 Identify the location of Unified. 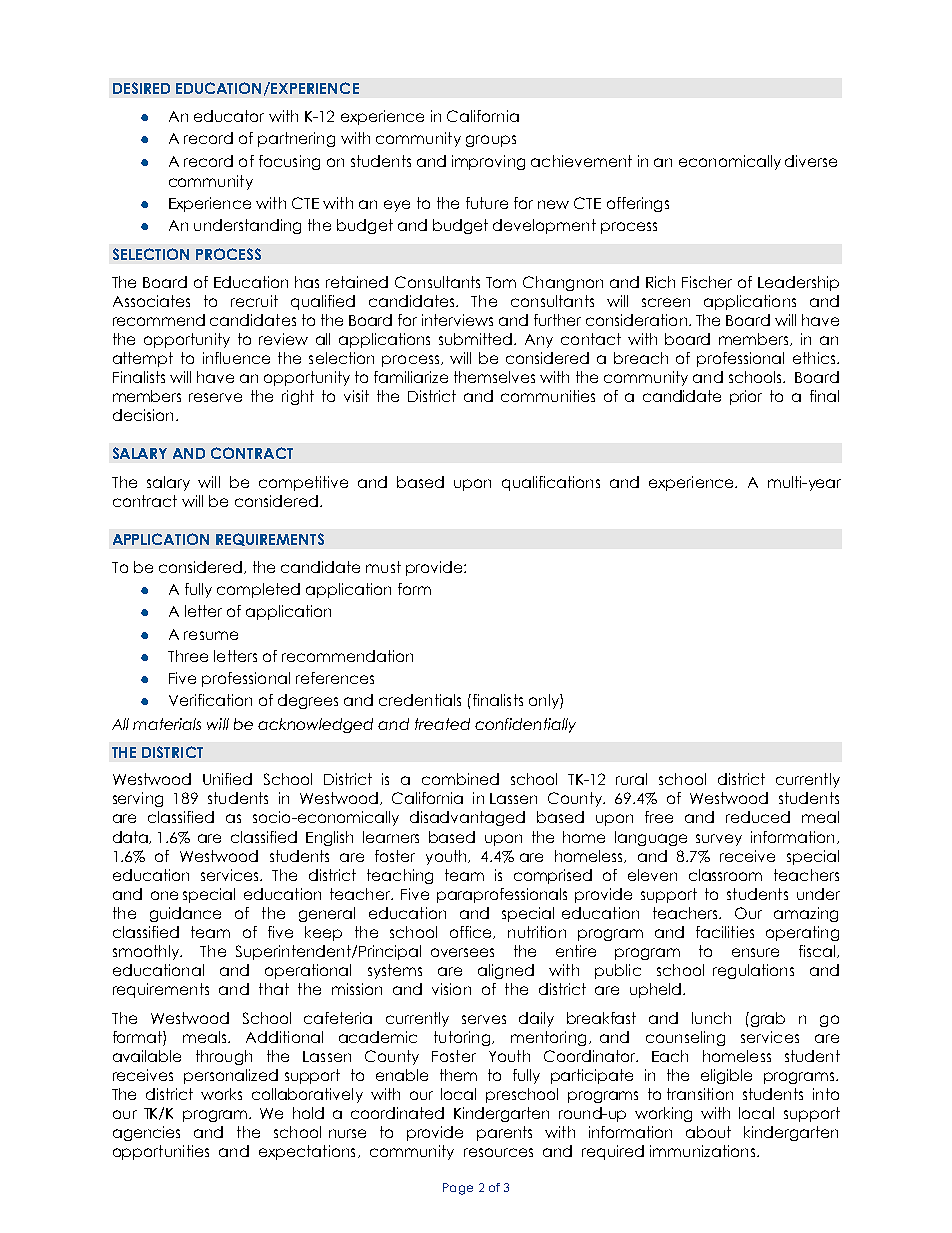
(227, 779).
